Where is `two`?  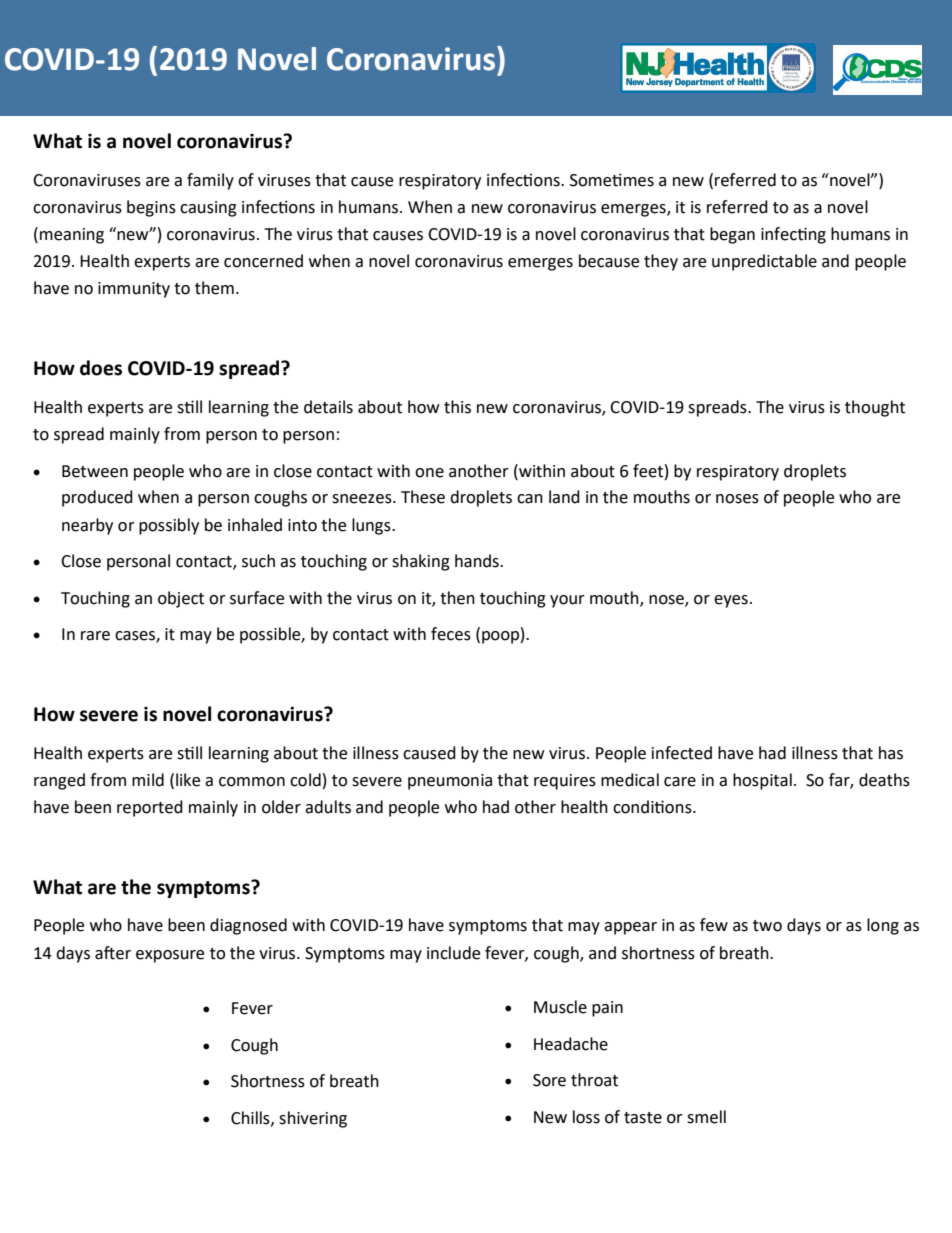 two is located at coordinates (767, 926).
